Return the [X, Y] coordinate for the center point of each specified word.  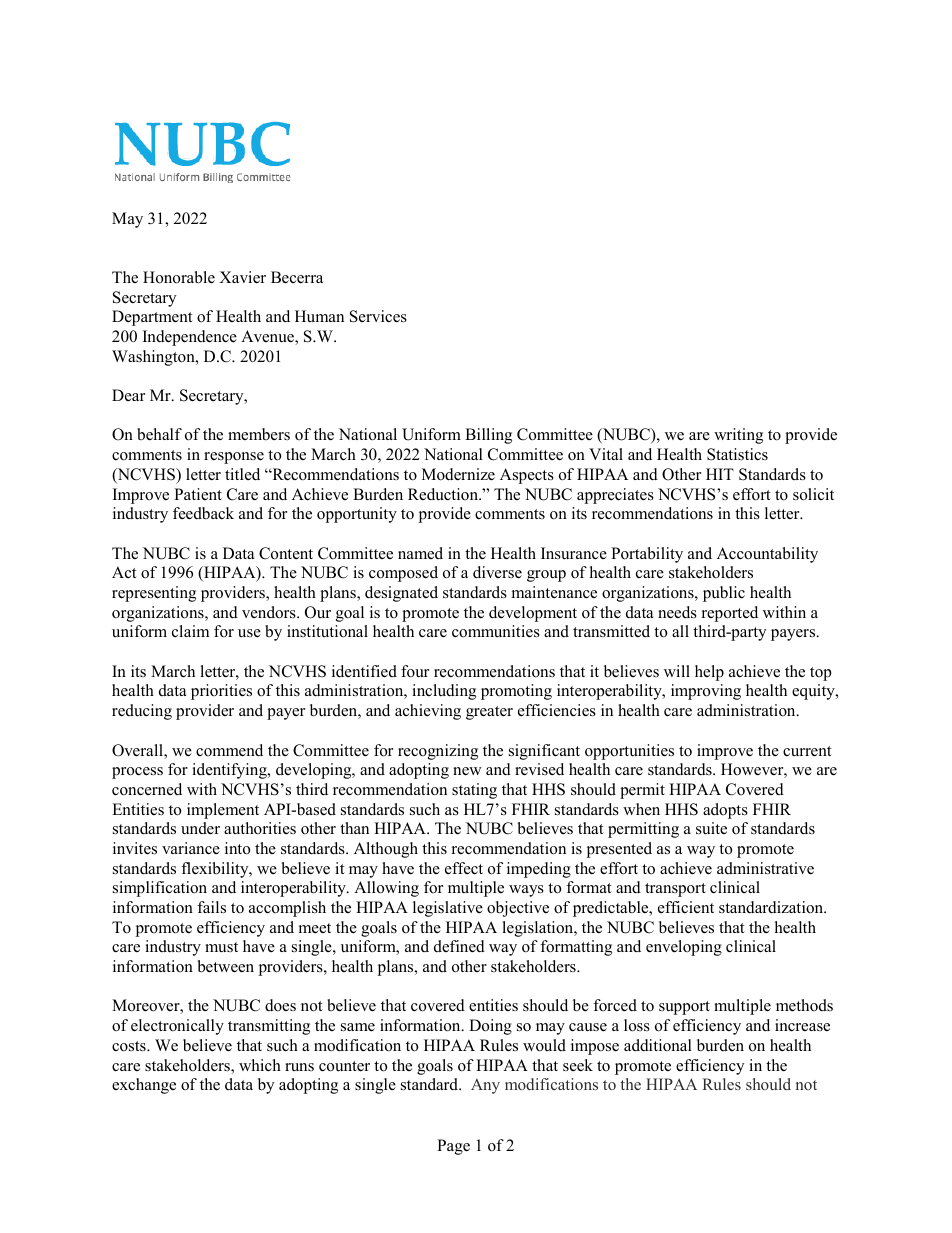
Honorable [179, 277]
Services [378, 316]
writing [738, 436]
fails [211, 907]
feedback [203, 513]
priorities [221, 692]
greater [489, 713]
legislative [448, 909]
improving [706, 692]
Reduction [444, 494]
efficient [686, 907]
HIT [720, 474]
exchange [144, 1086]
